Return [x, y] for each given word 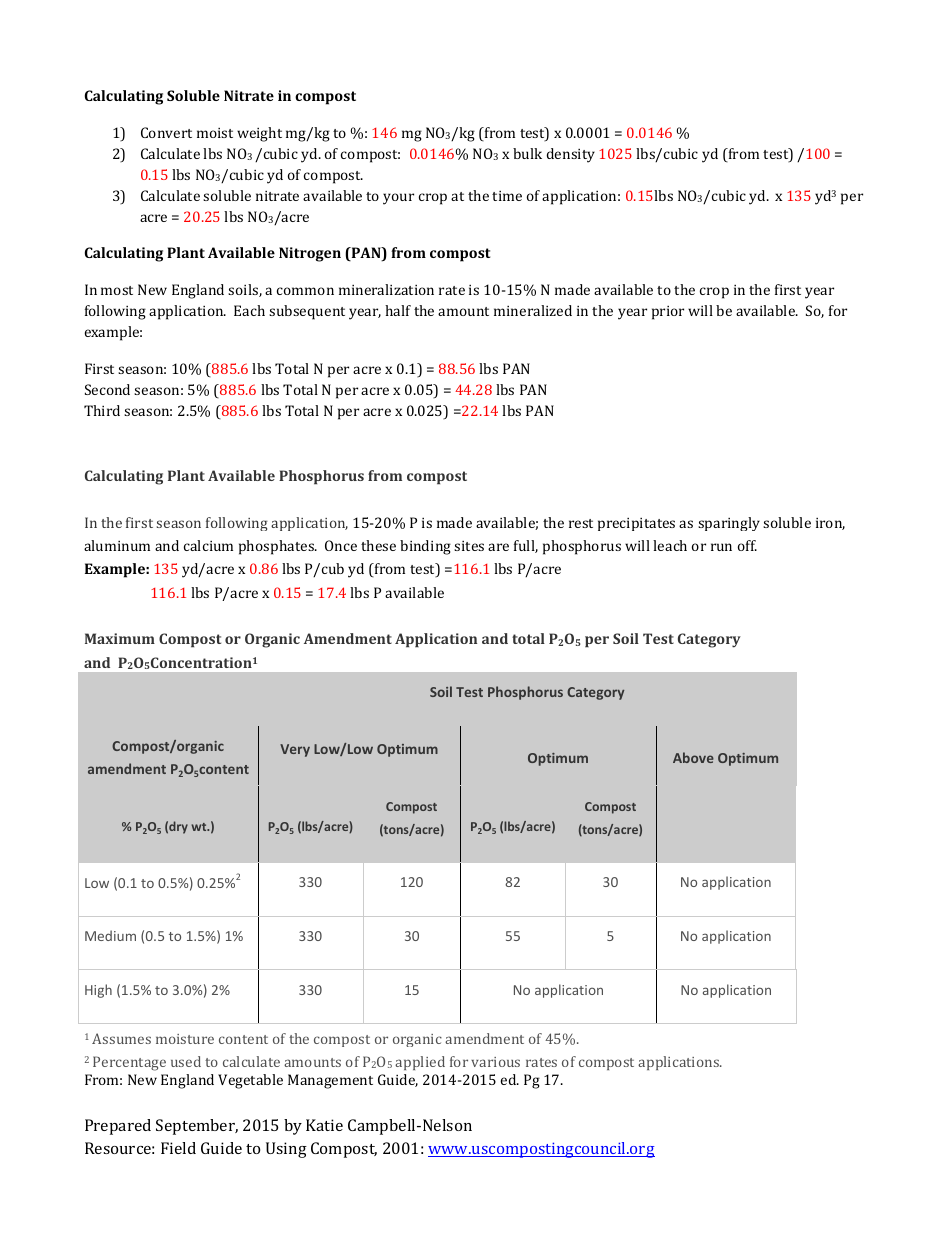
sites [469, 546]
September [197, 1127]
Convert [166, 132]
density [571, 155]
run [721, 547]
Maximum [120, 638]
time [507, 196]
